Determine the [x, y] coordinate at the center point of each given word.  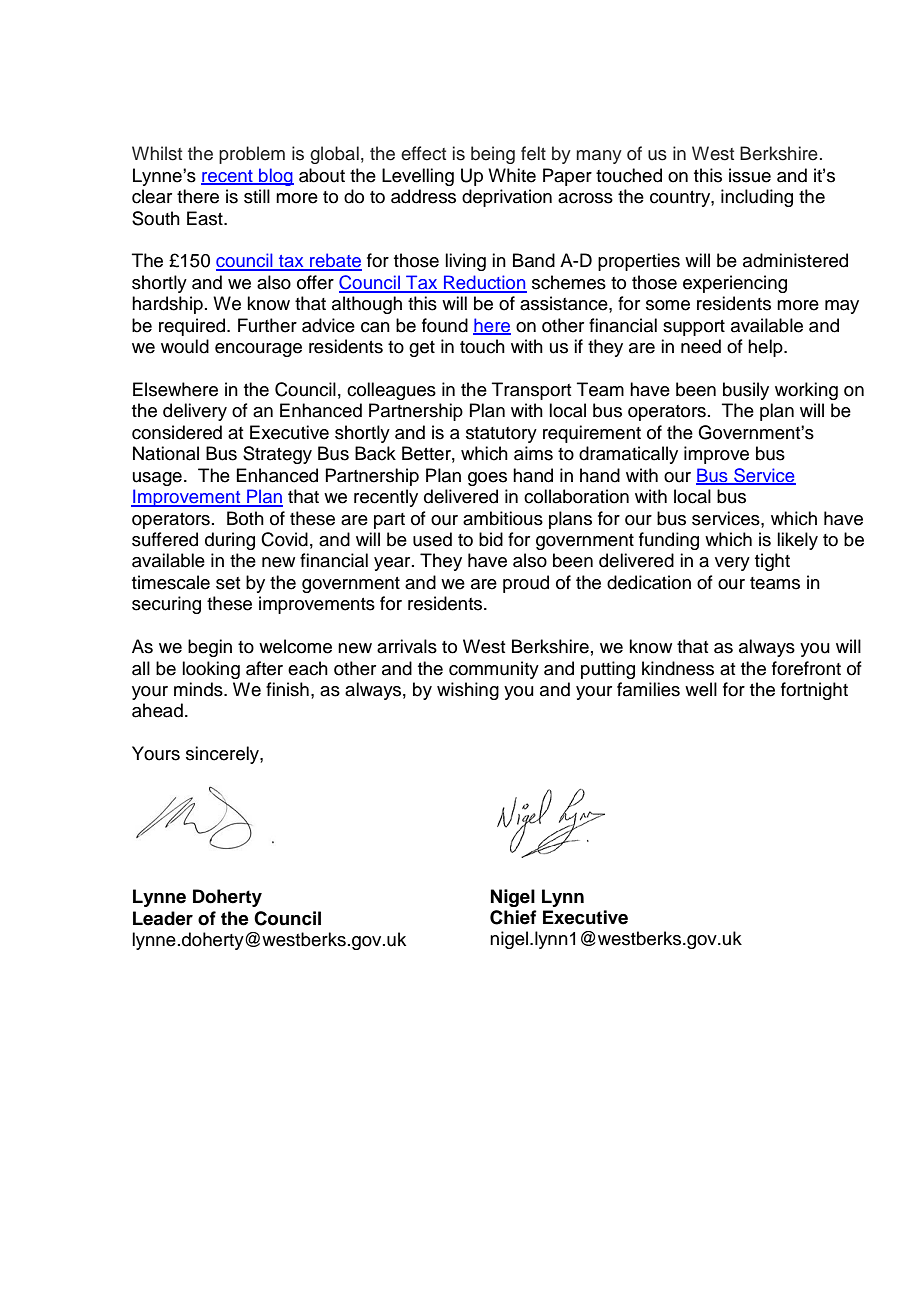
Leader [163, 918]
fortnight [814, 691]
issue [750, 175]
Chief [513, 917]
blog [275, 177]
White [512, 175]
